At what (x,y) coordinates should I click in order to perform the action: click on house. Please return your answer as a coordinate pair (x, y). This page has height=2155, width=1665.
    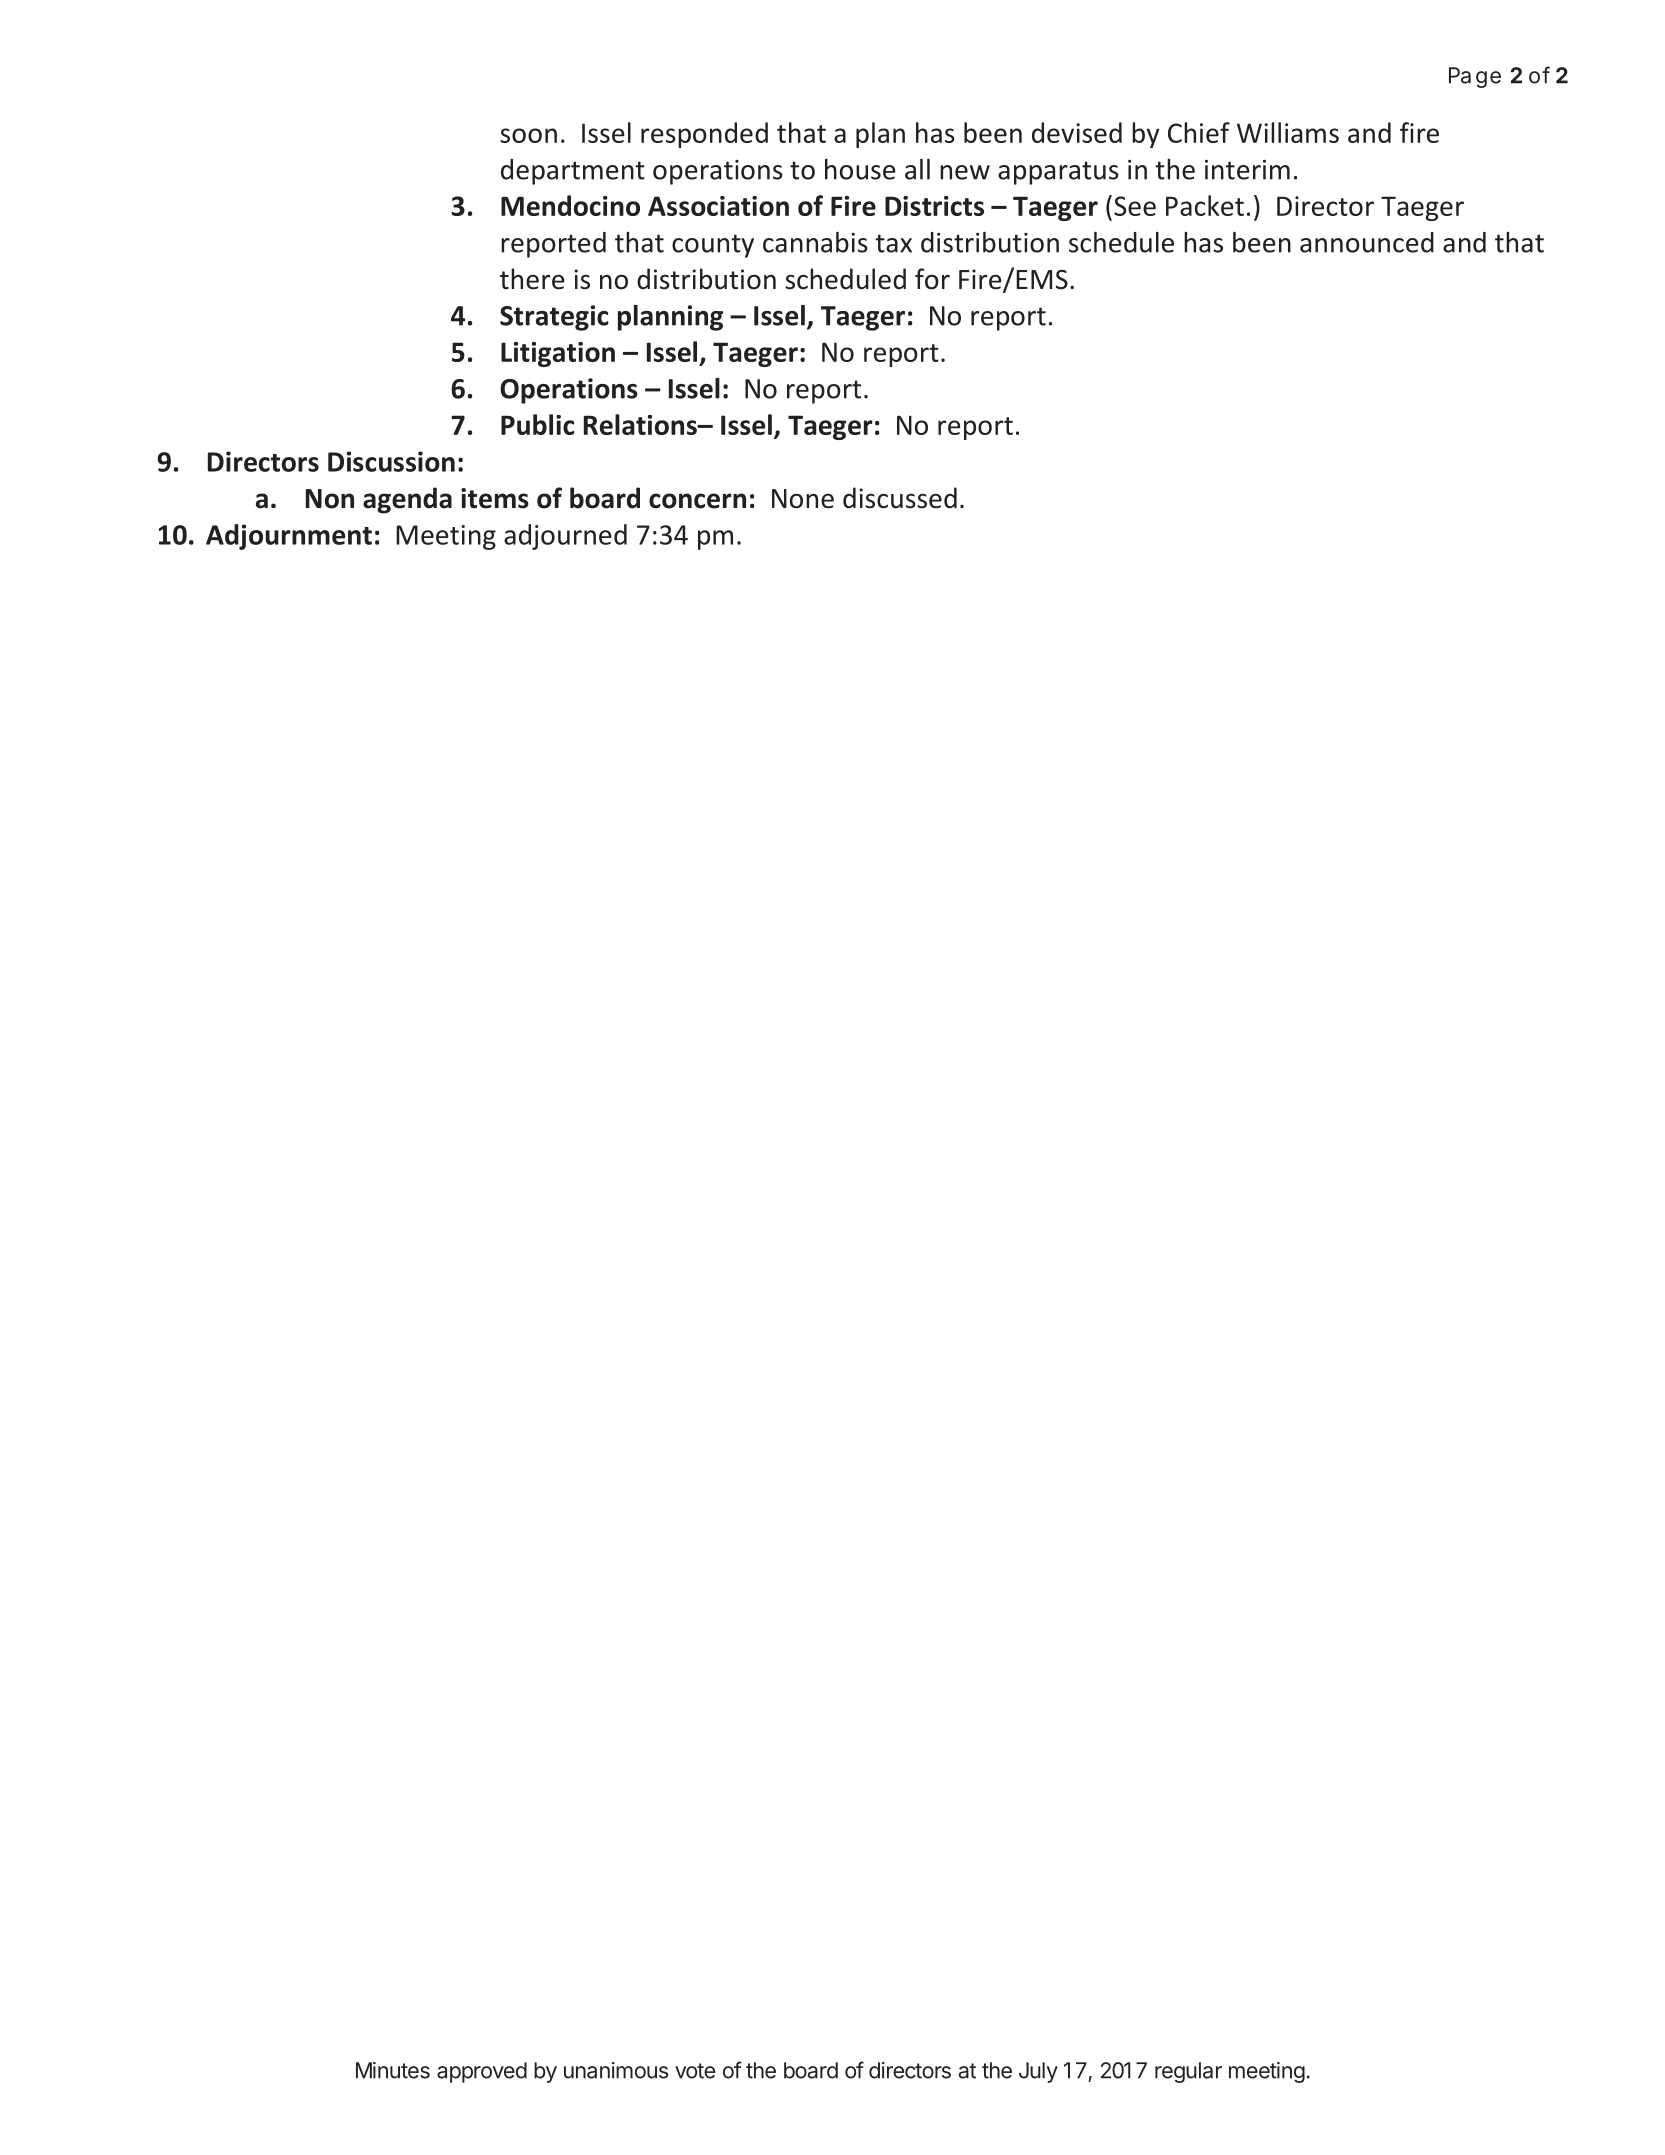
    Looking at the image, I should click on (860, 169).
